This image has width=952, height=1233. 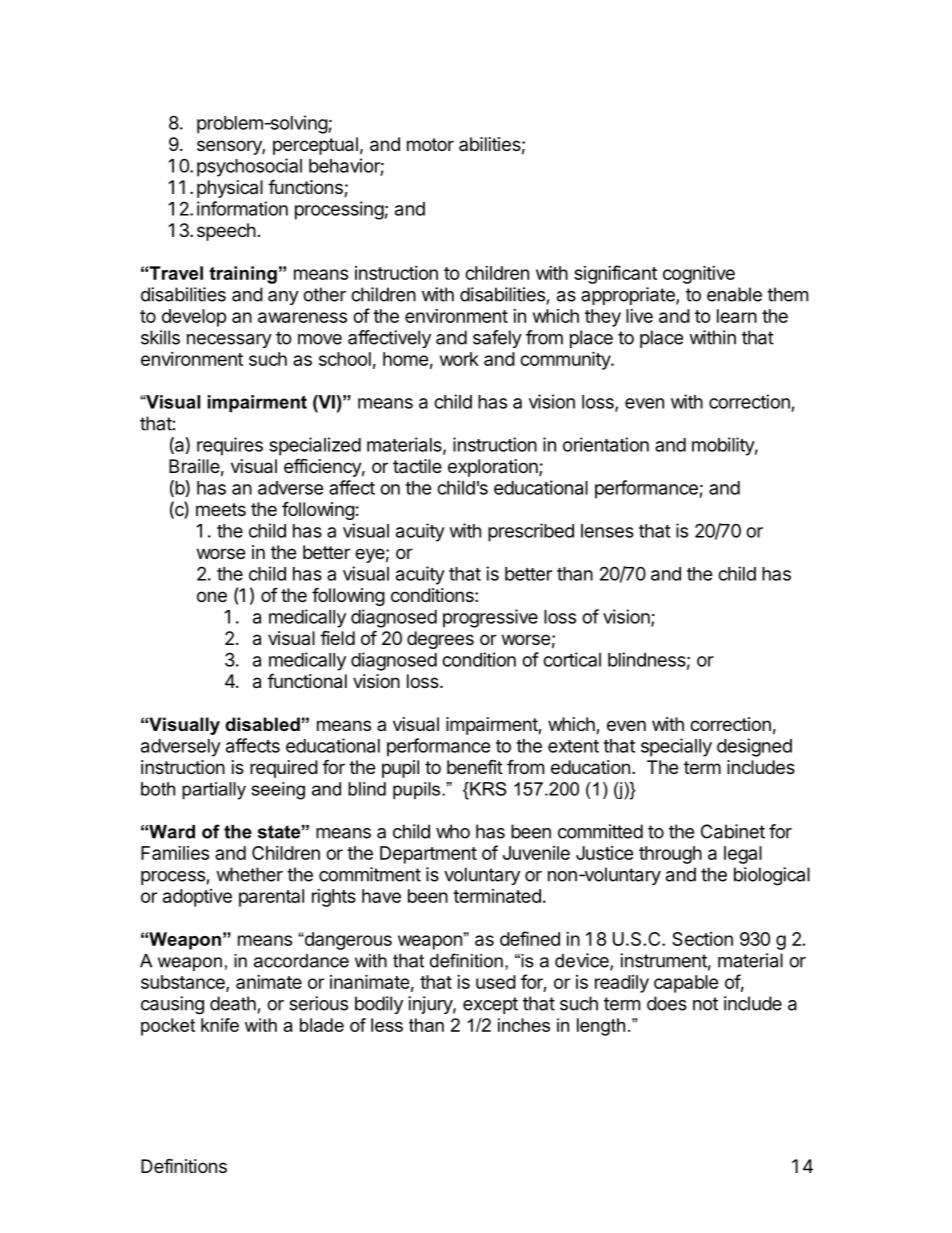 What do you see at coordinates (430, 144) in the image?
I see `motor` at bounding box center [430, 144].
